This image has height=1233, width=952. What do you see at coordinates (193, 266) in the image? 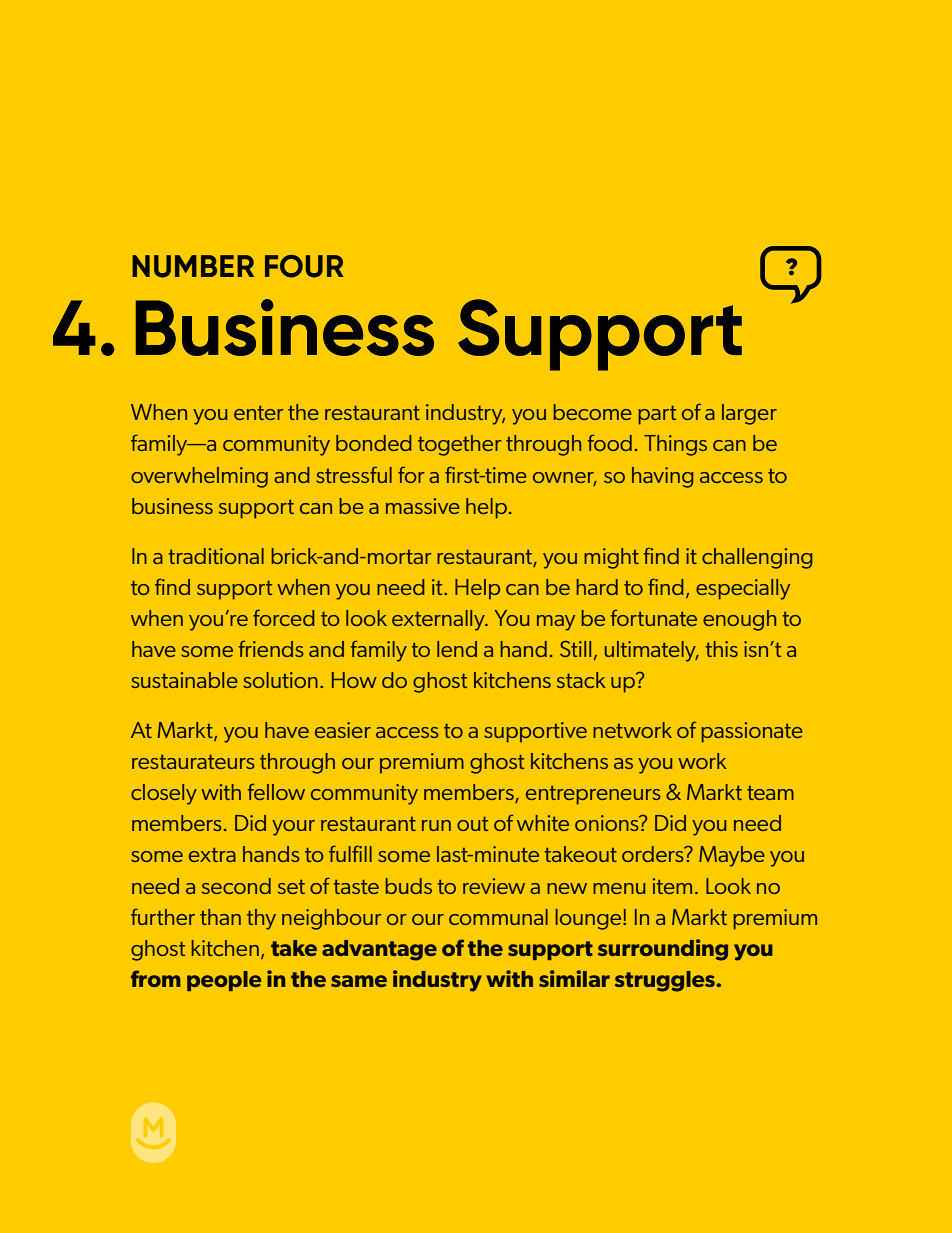
I see `NUMBER` at bounding box center [193, 266].
